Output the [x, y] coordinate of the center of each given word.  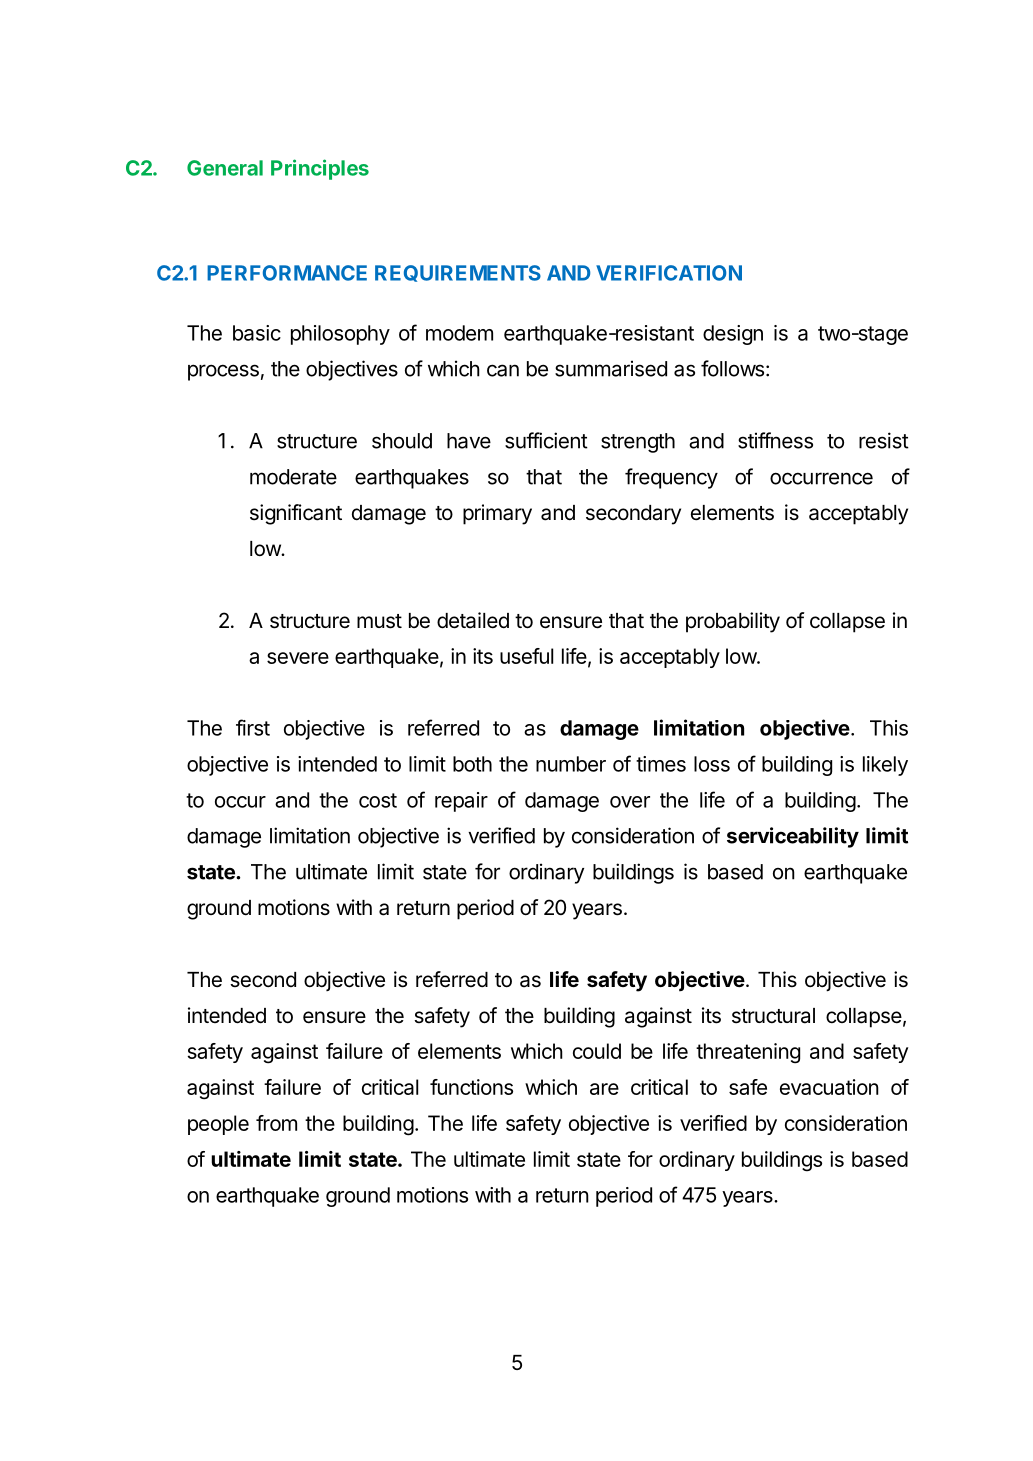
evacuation [829, 1087]
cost [378, 800]
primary [497, 514]
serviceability [793, 837]
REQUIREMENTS [458, 273]
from [276, 1123]
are [604, 1089]
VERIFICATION [669, 273]
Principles [320, 169]
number [571, 764]
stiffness [775, 440]
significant [296, 514]
